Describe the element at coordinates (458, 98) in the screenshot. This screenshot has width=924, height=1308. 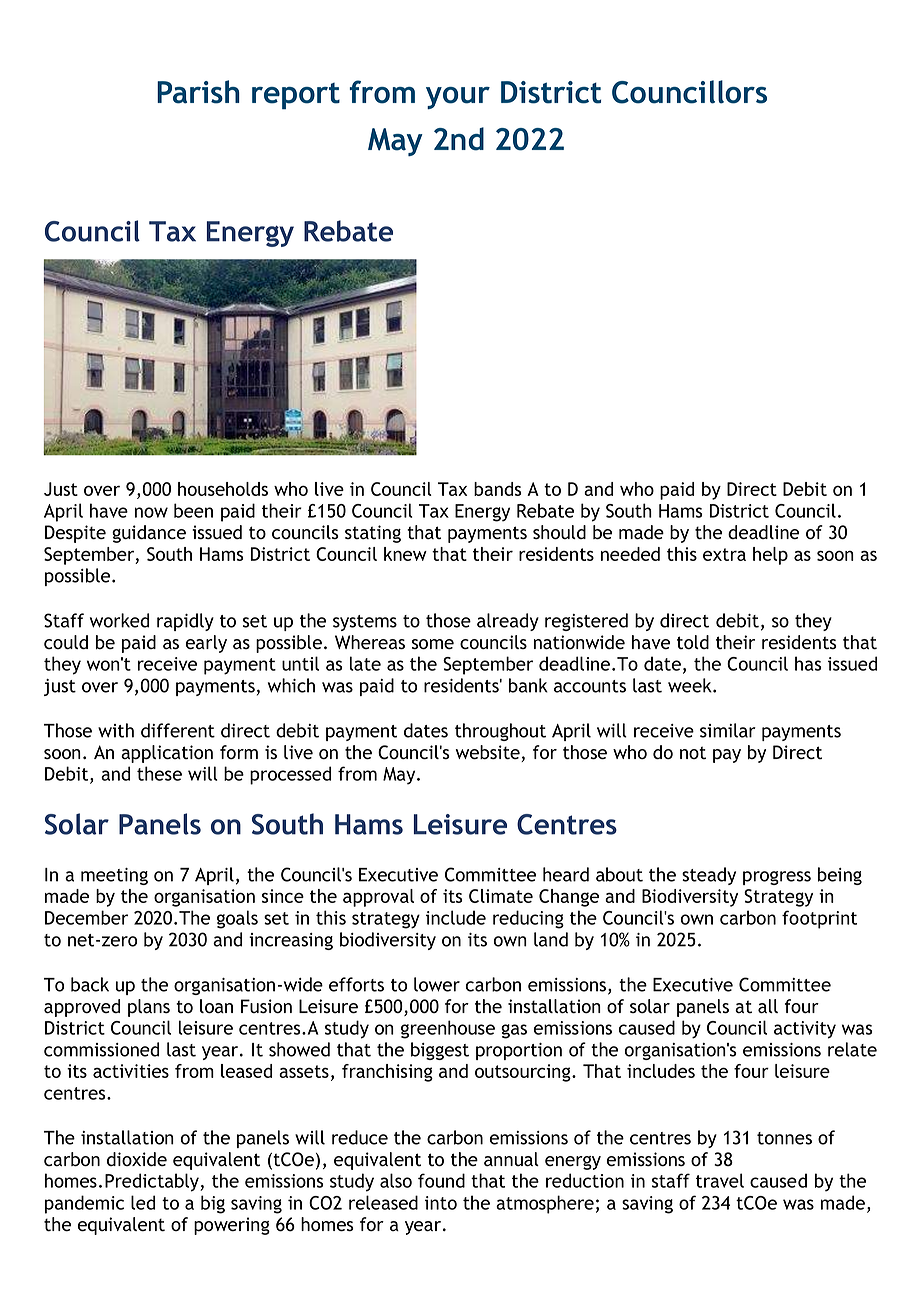
I see `your` at that location.
